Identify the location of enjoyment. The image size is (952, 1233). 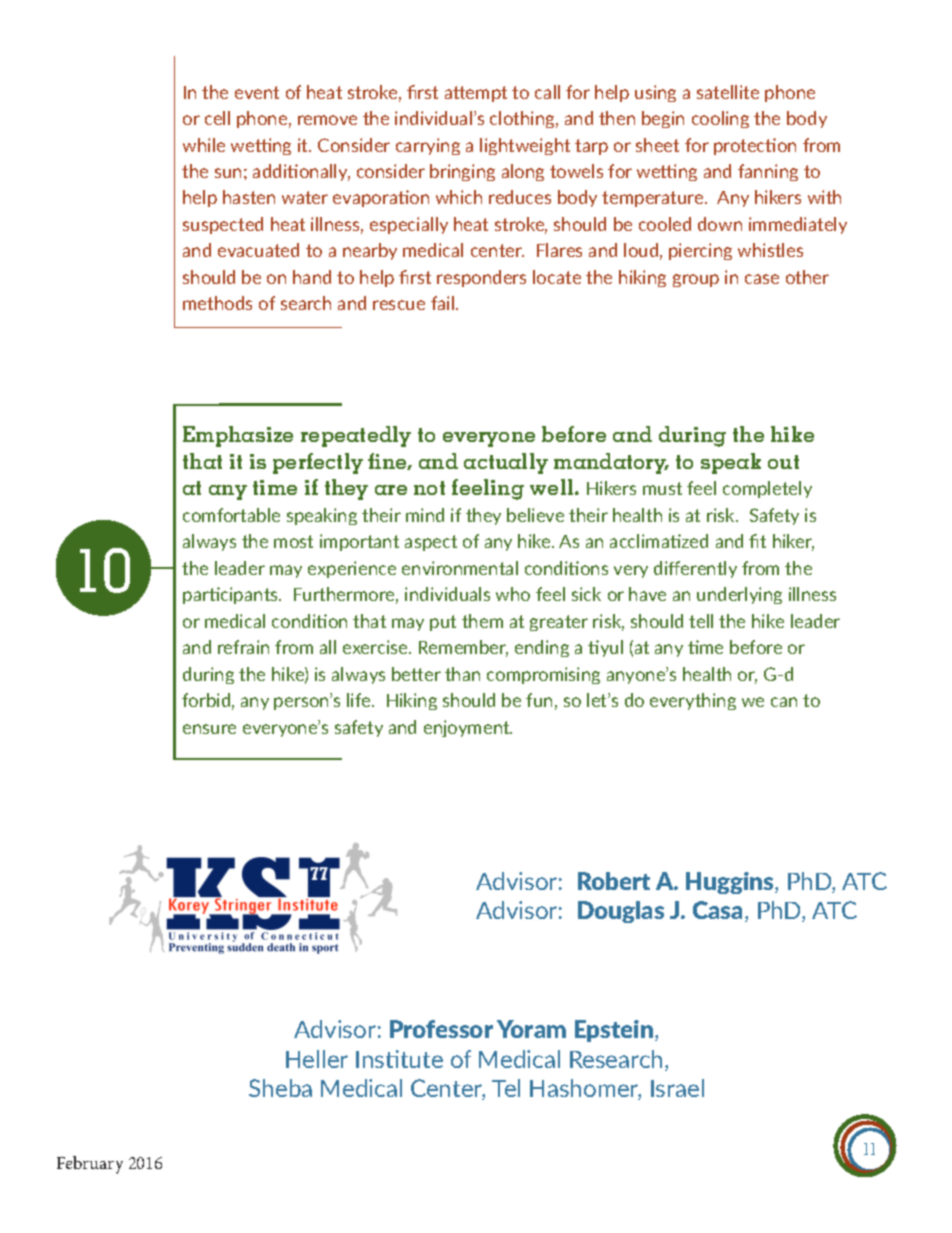
(468, 728).
